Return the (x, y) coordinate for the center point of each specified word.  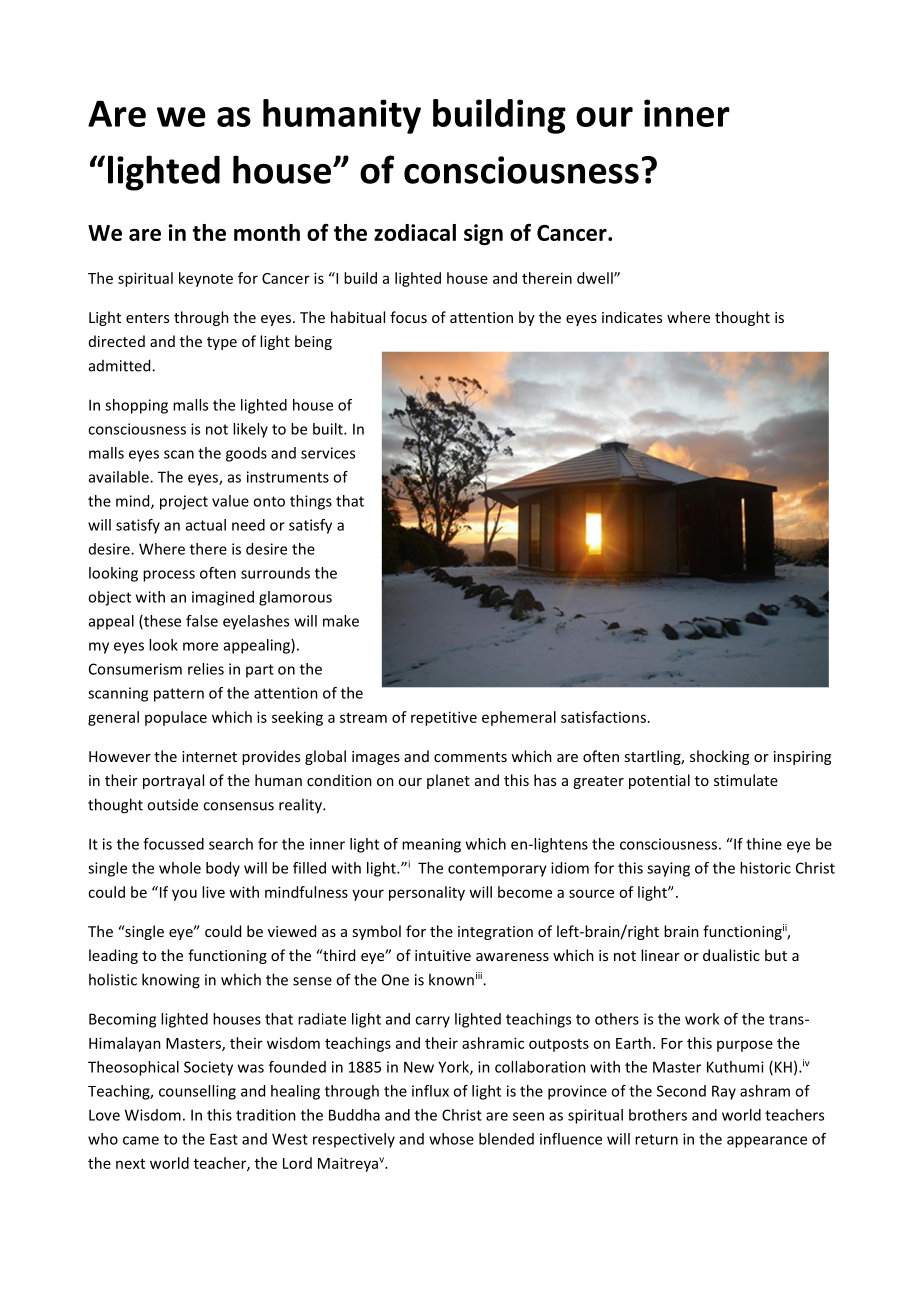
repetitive (444, 718)
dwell (596, 278)
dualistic (731, 955)
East (224, 1139)
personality (427, 893)
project (184, 502)
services (328, 453)
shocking (719, 757)
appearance (767, 1142)
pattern (179, 695)
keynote (206, 279)
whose (451, 1139)
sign (483, 234)
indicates (632, 317)
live (213, 892)
